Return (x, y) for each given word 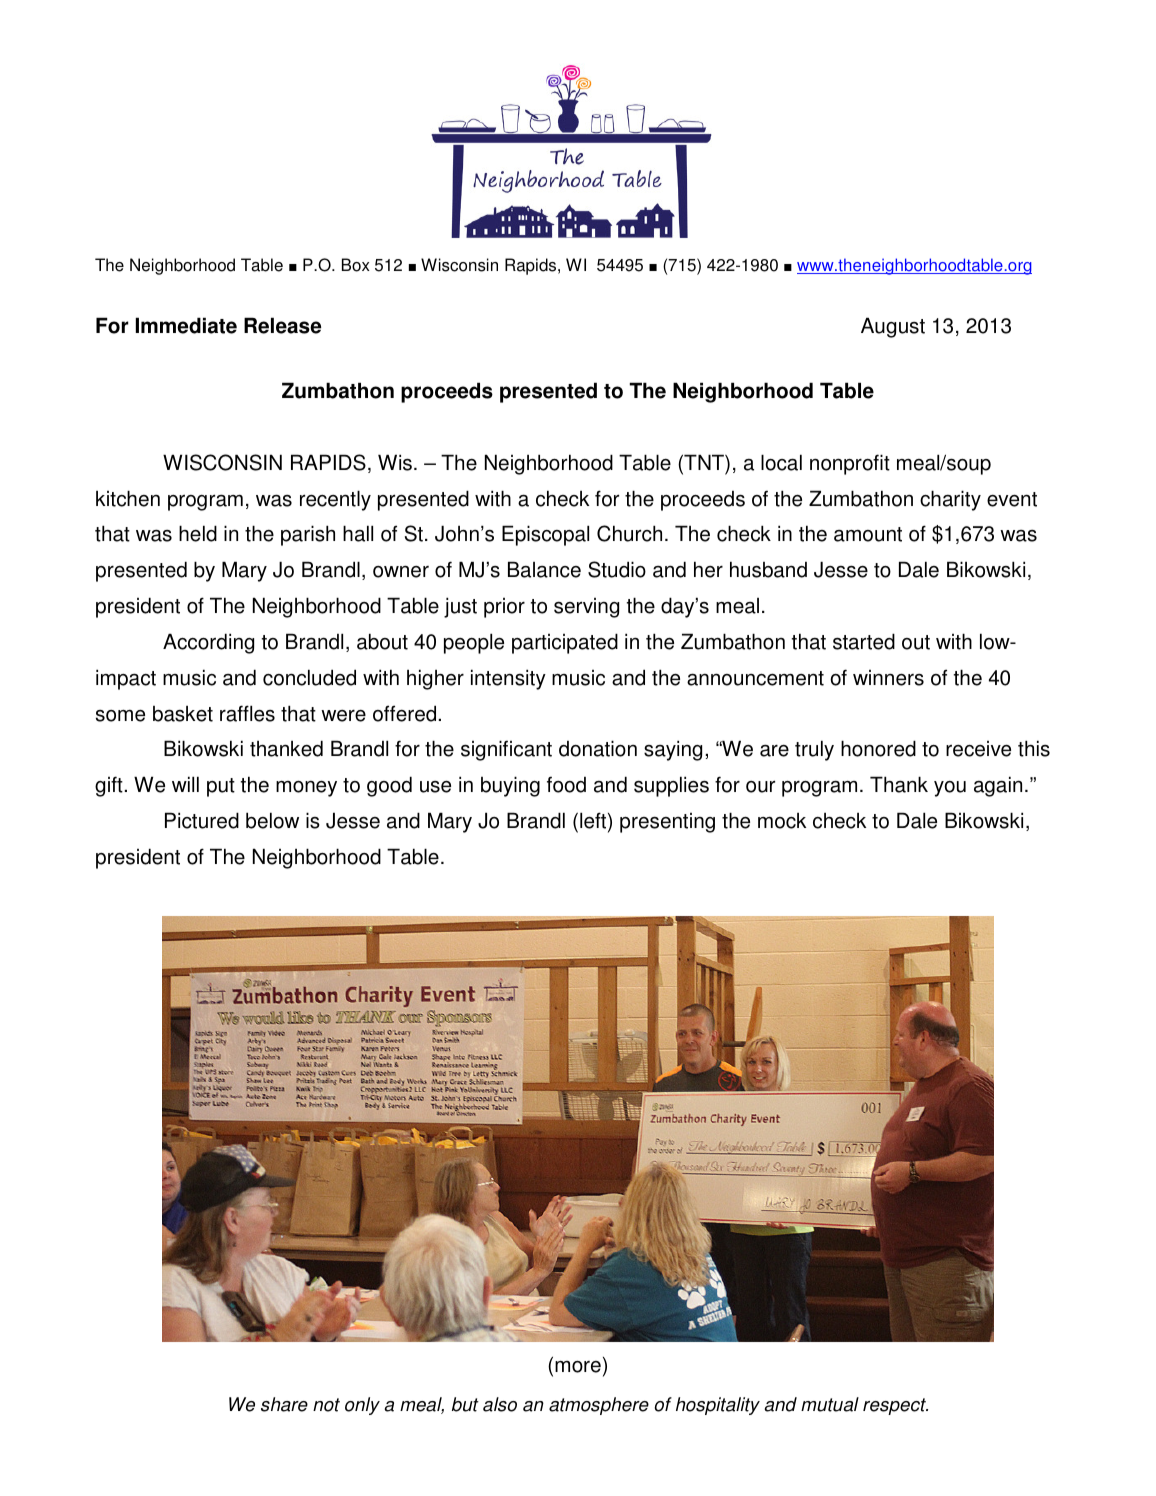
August (893, 327)
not (326, 1405)
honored (878, 748)
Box (356, 265)
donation (598, 748)
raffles (247, 713)
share (284, 1404)
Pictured (202, 820)
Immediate (186, 325)
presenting (667, 823)
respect (895, 1406)
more (578, 1367)
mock (782, 821)
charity (950, 500)
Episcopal (545, 535)
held (198, 533)
